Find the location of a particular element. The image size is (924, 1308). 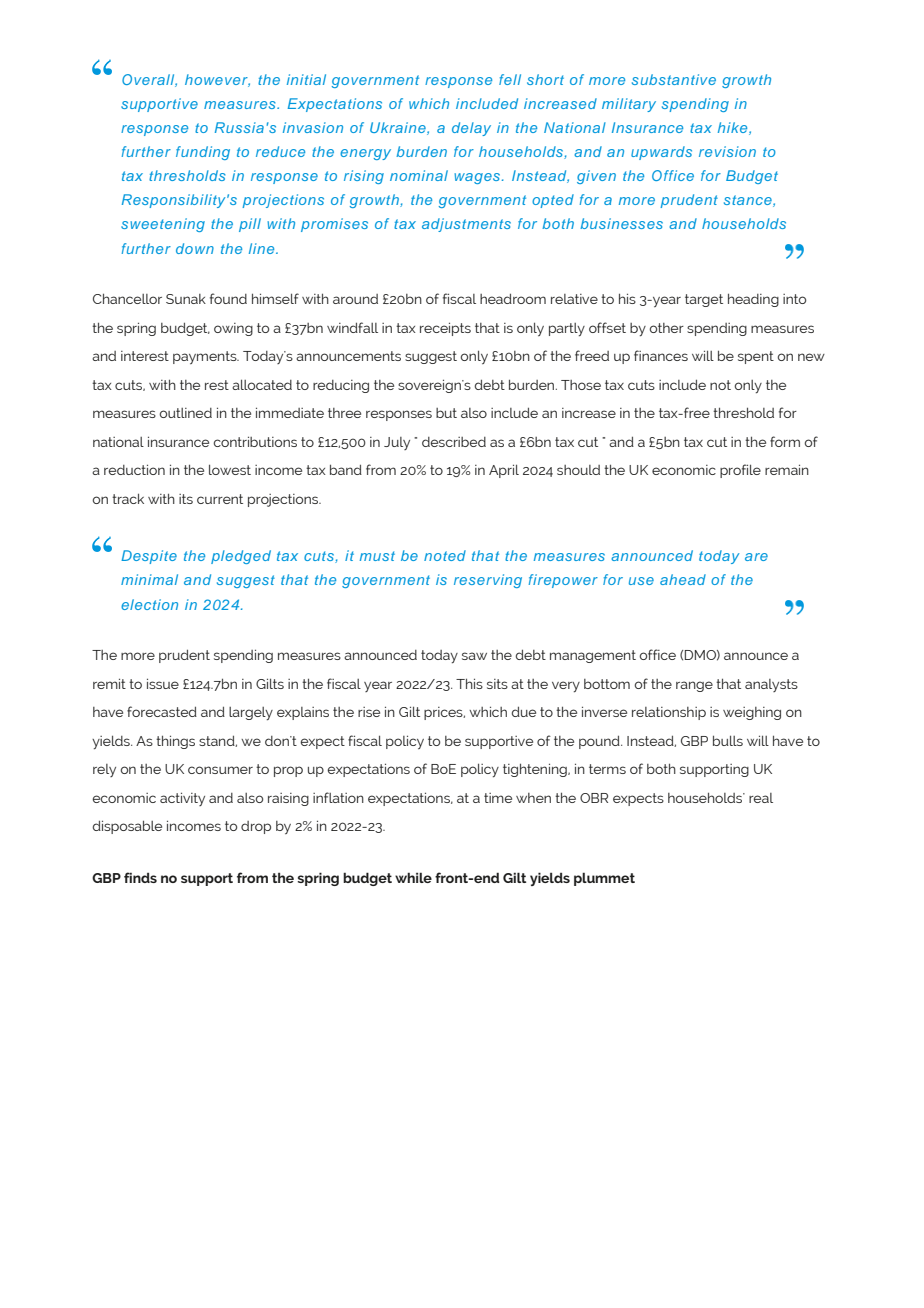

issue is located at coordinates (163, 683).
